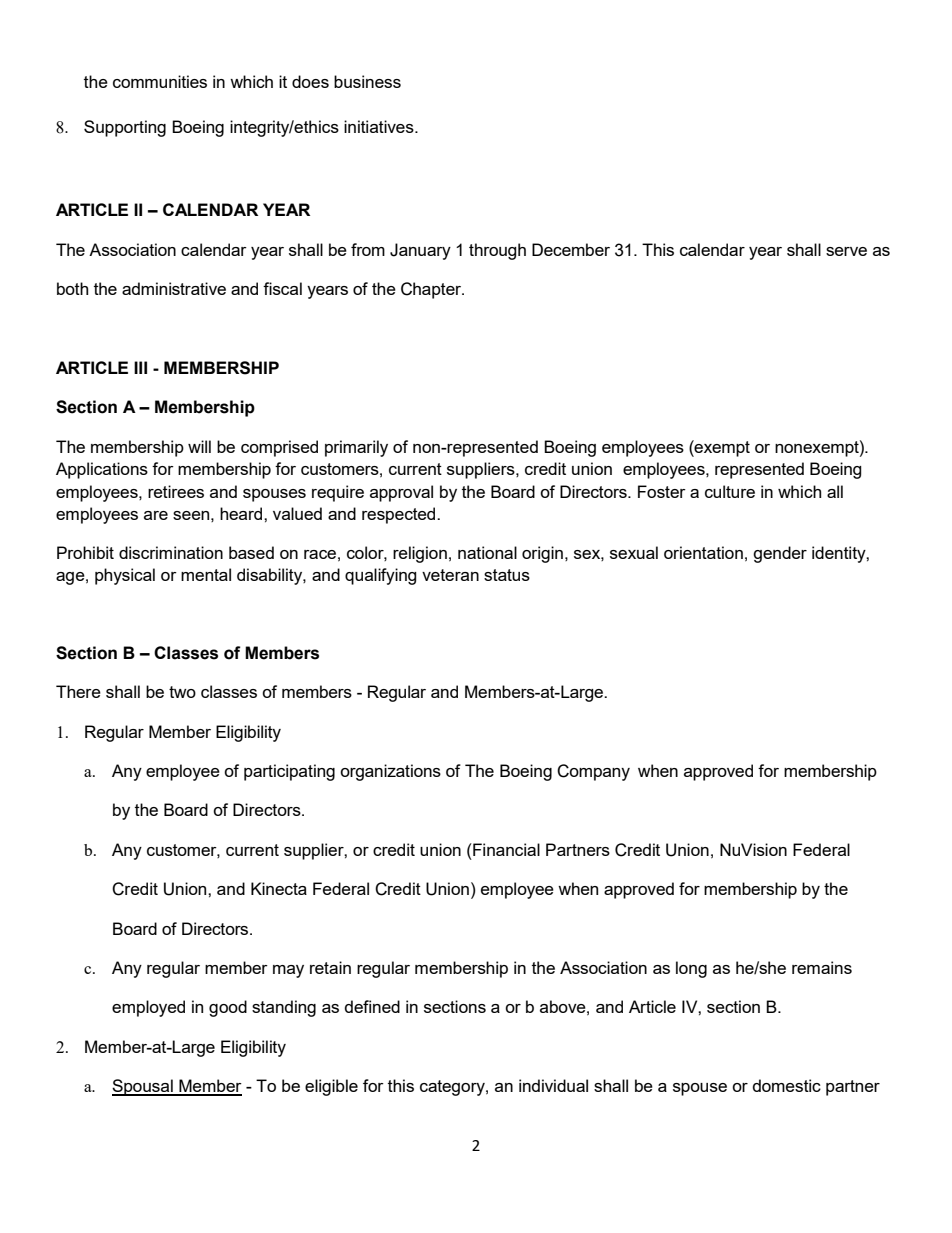  Describe the element at coordinates (160, 81) in the screenshot. I see `communities` at that location.
